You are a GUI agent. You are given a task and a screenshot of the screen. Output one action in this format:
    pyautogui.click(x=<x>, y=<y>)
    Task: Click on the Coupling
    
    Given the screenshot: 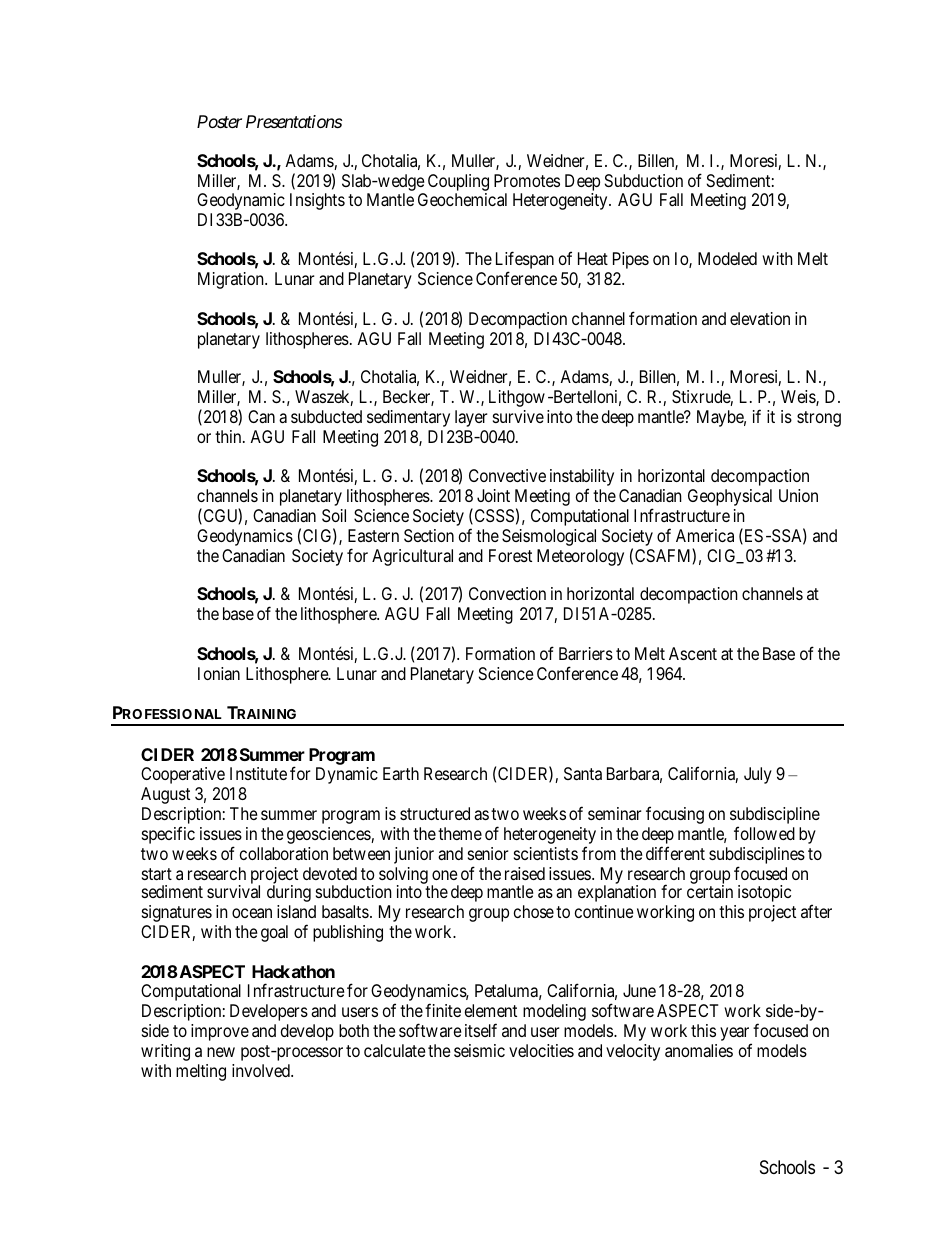 What is the action you would take?
    pyautogui.click(x=458, y=182)
